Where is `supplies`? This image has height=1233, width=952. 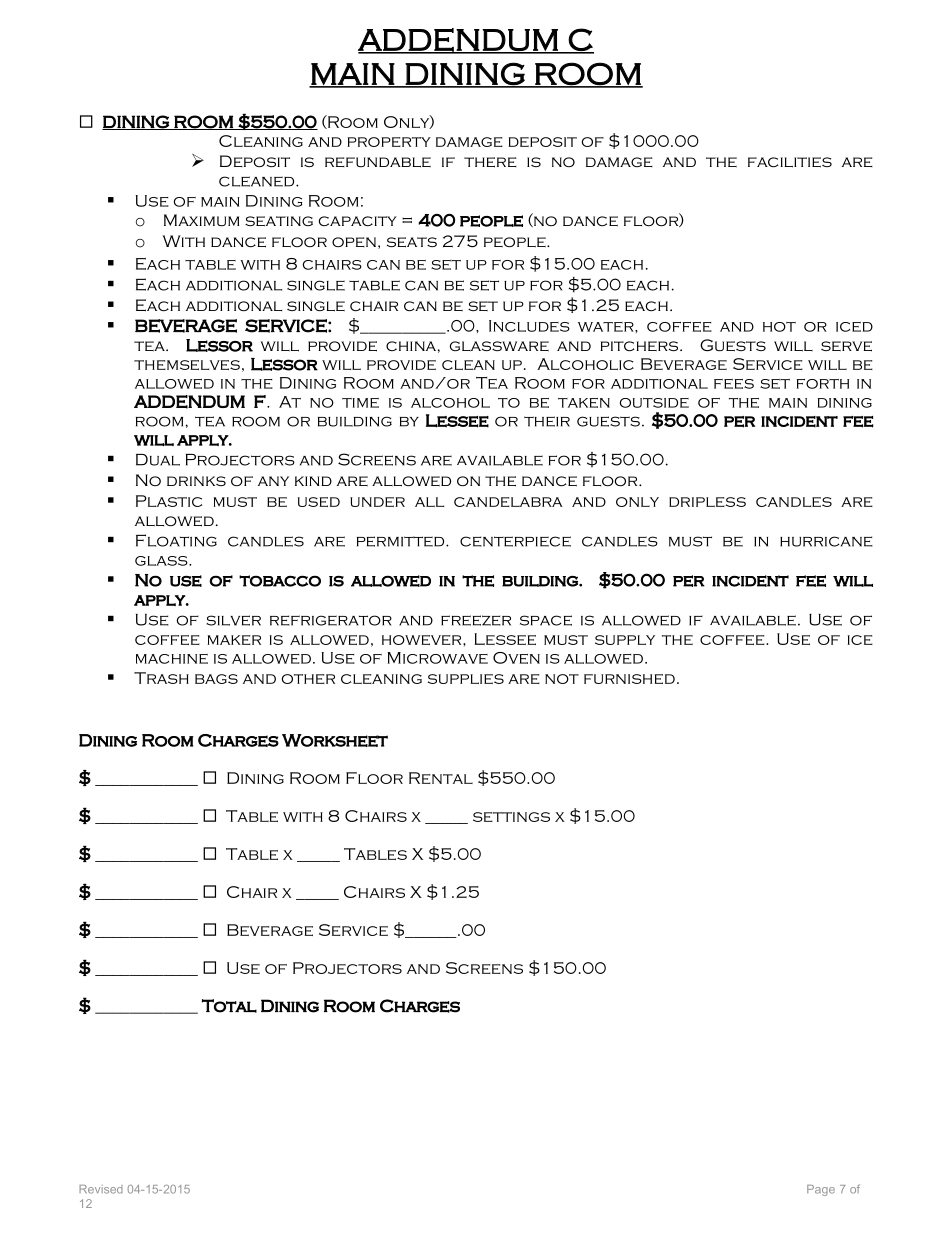
supplies is located at coordinates (466, 679).
